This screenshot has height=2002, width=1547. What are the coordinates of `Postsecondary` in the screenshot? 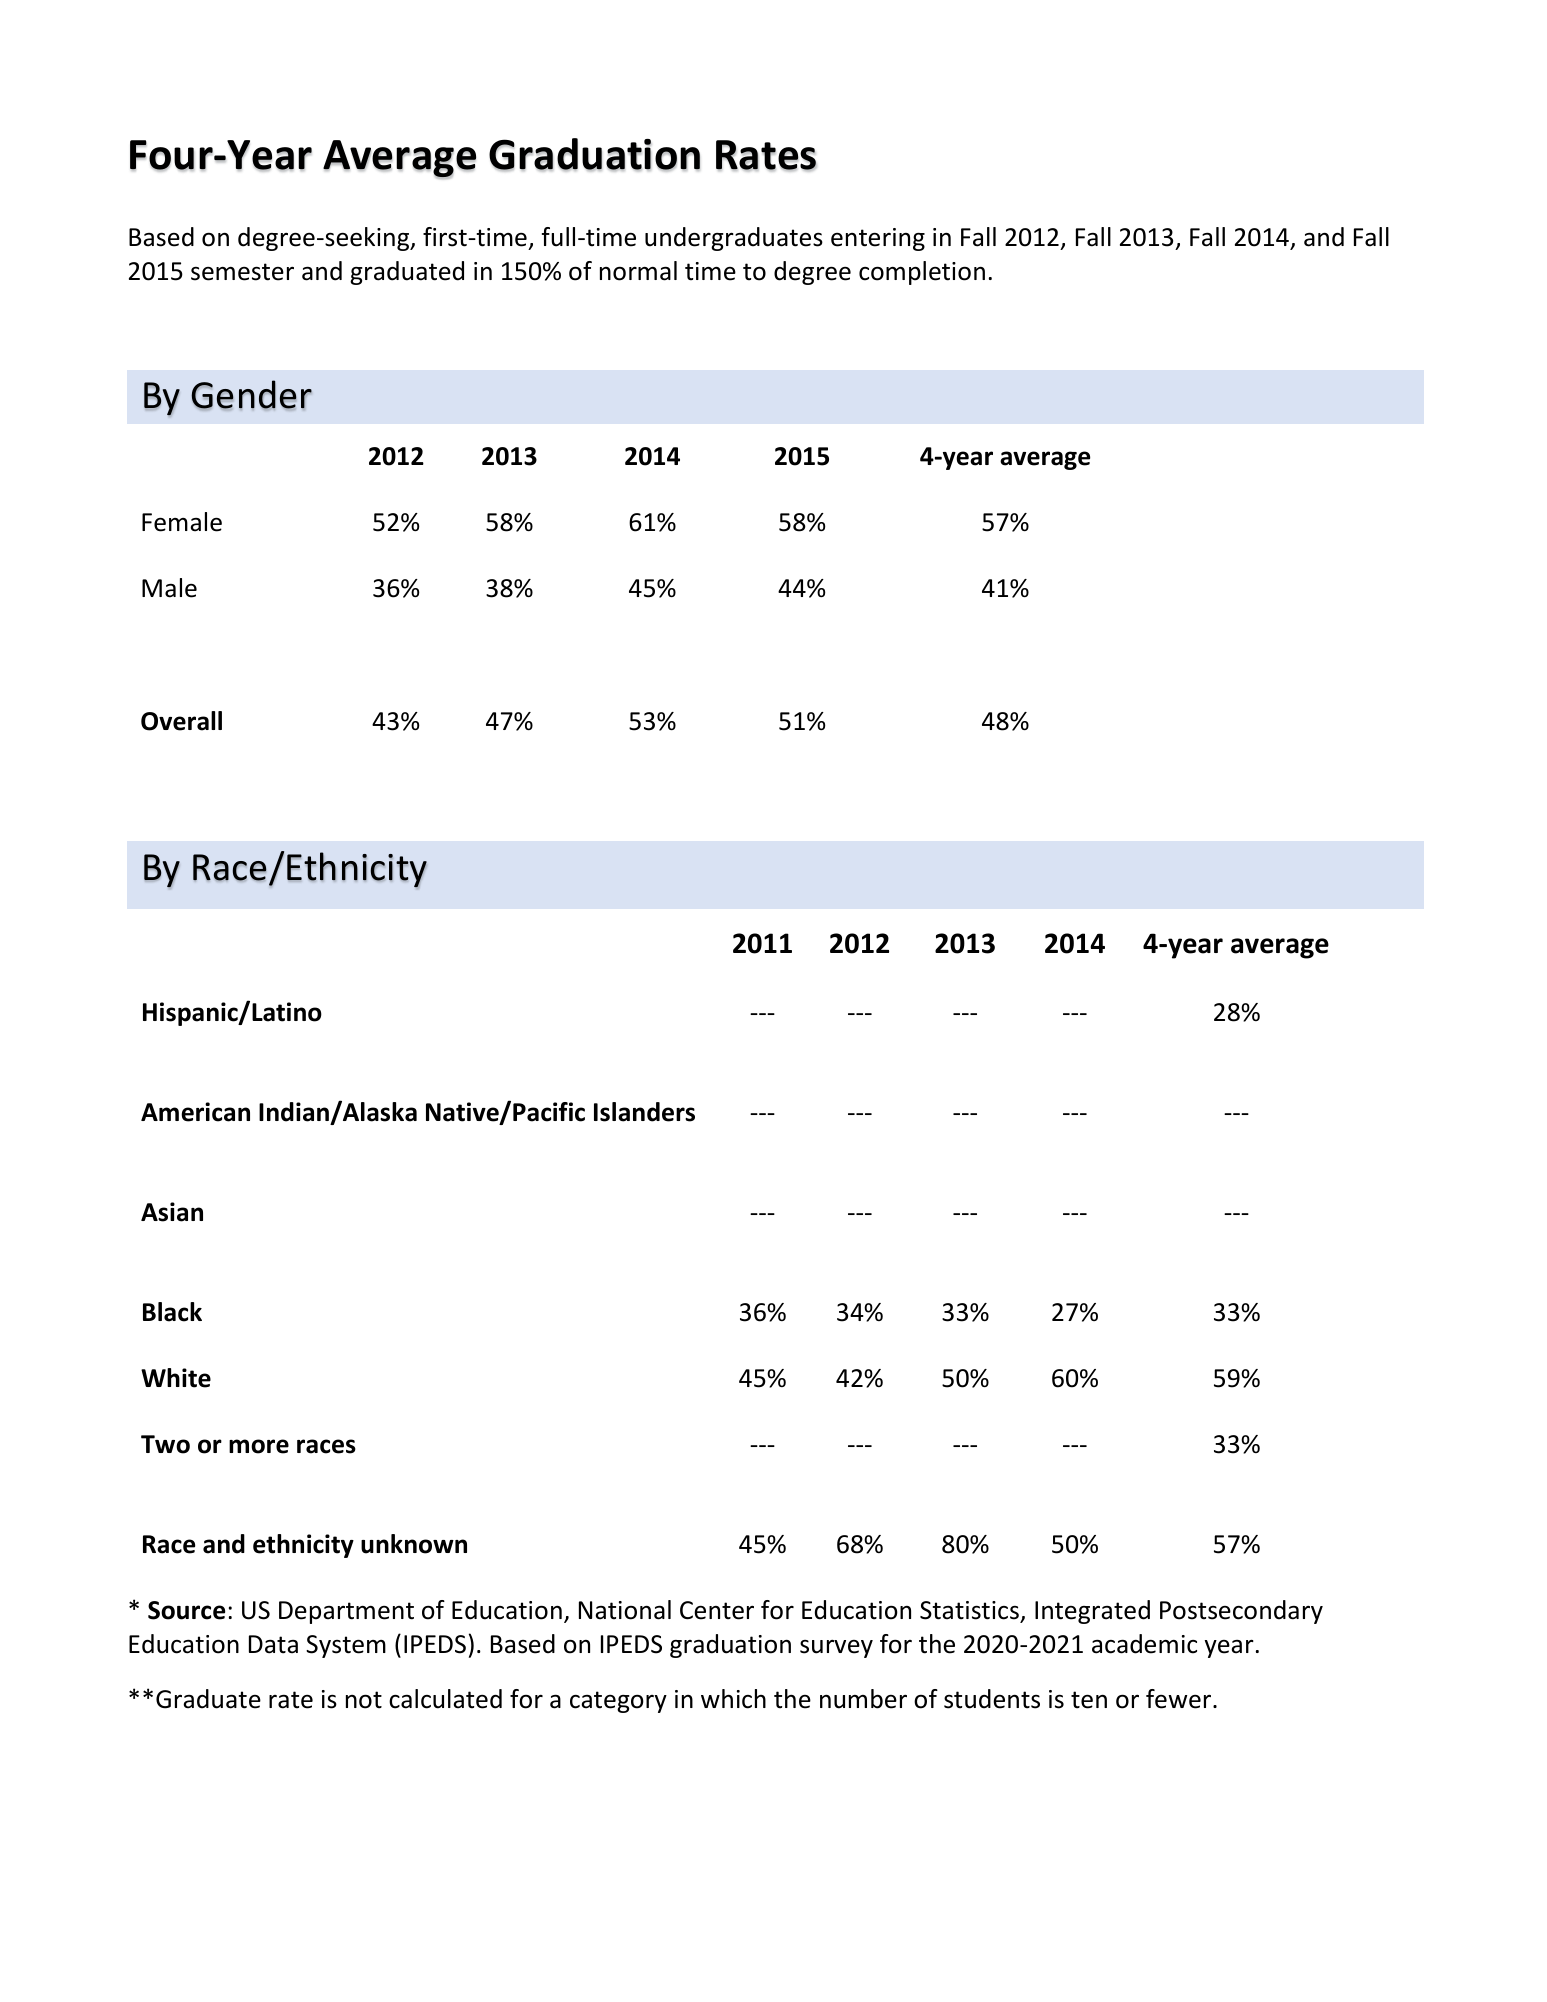 It's located at (1241, 1612).
